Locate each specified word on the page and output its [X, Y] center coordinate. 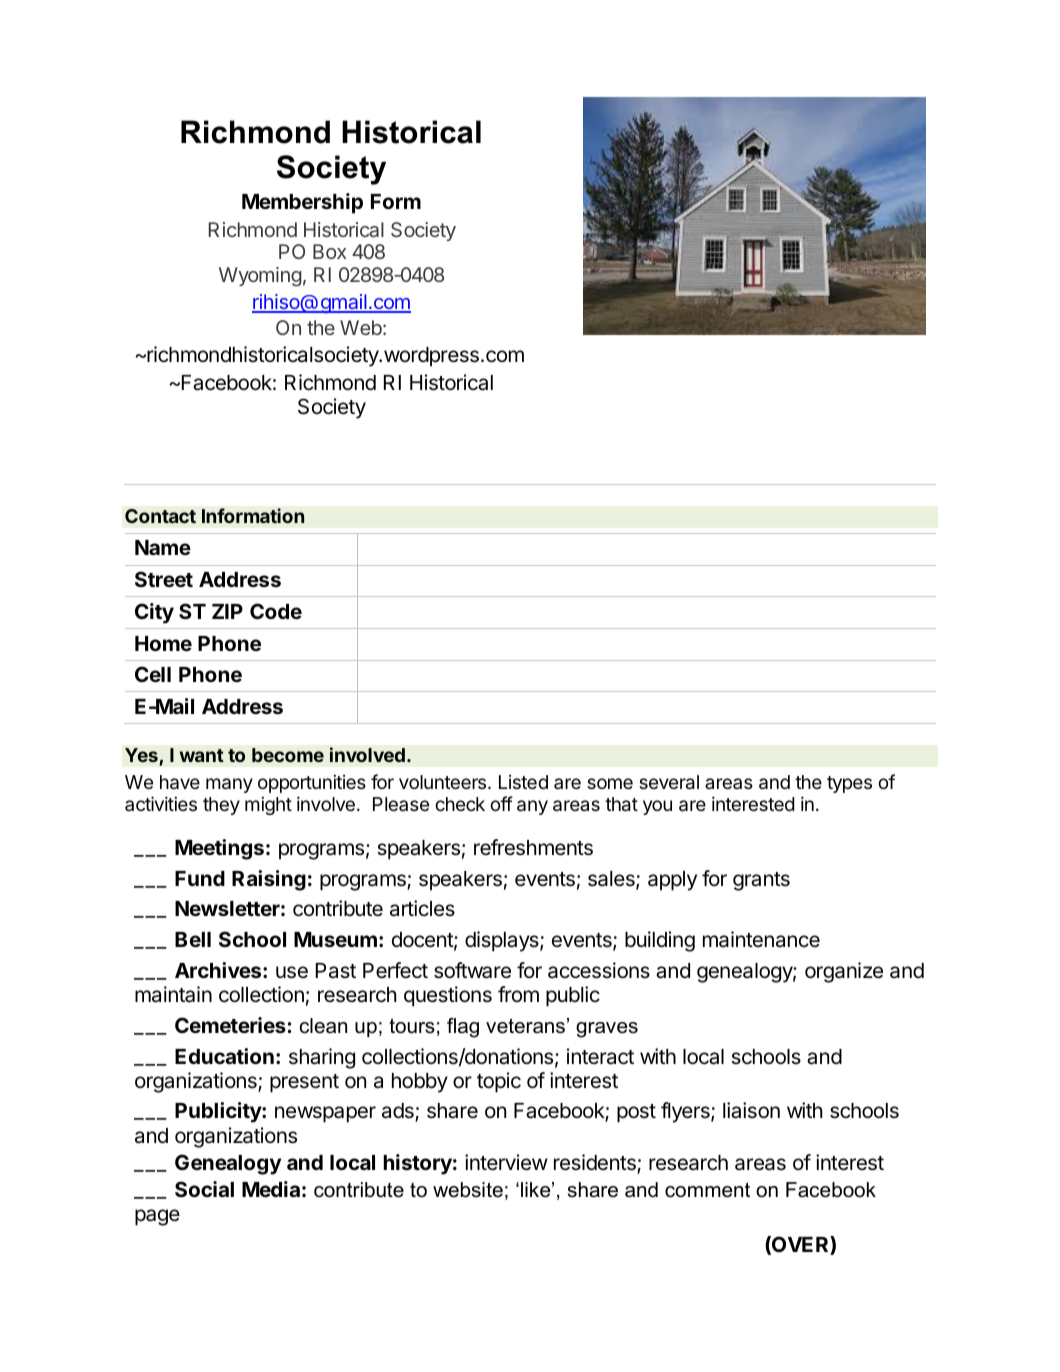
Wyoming [260, 277]
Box [329, 251]
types [849, 784]
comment [707, 1190]
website [468, 1190]
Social [204, 1189]
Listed [523, 782]
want [202, 755]
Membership [302, 203]
